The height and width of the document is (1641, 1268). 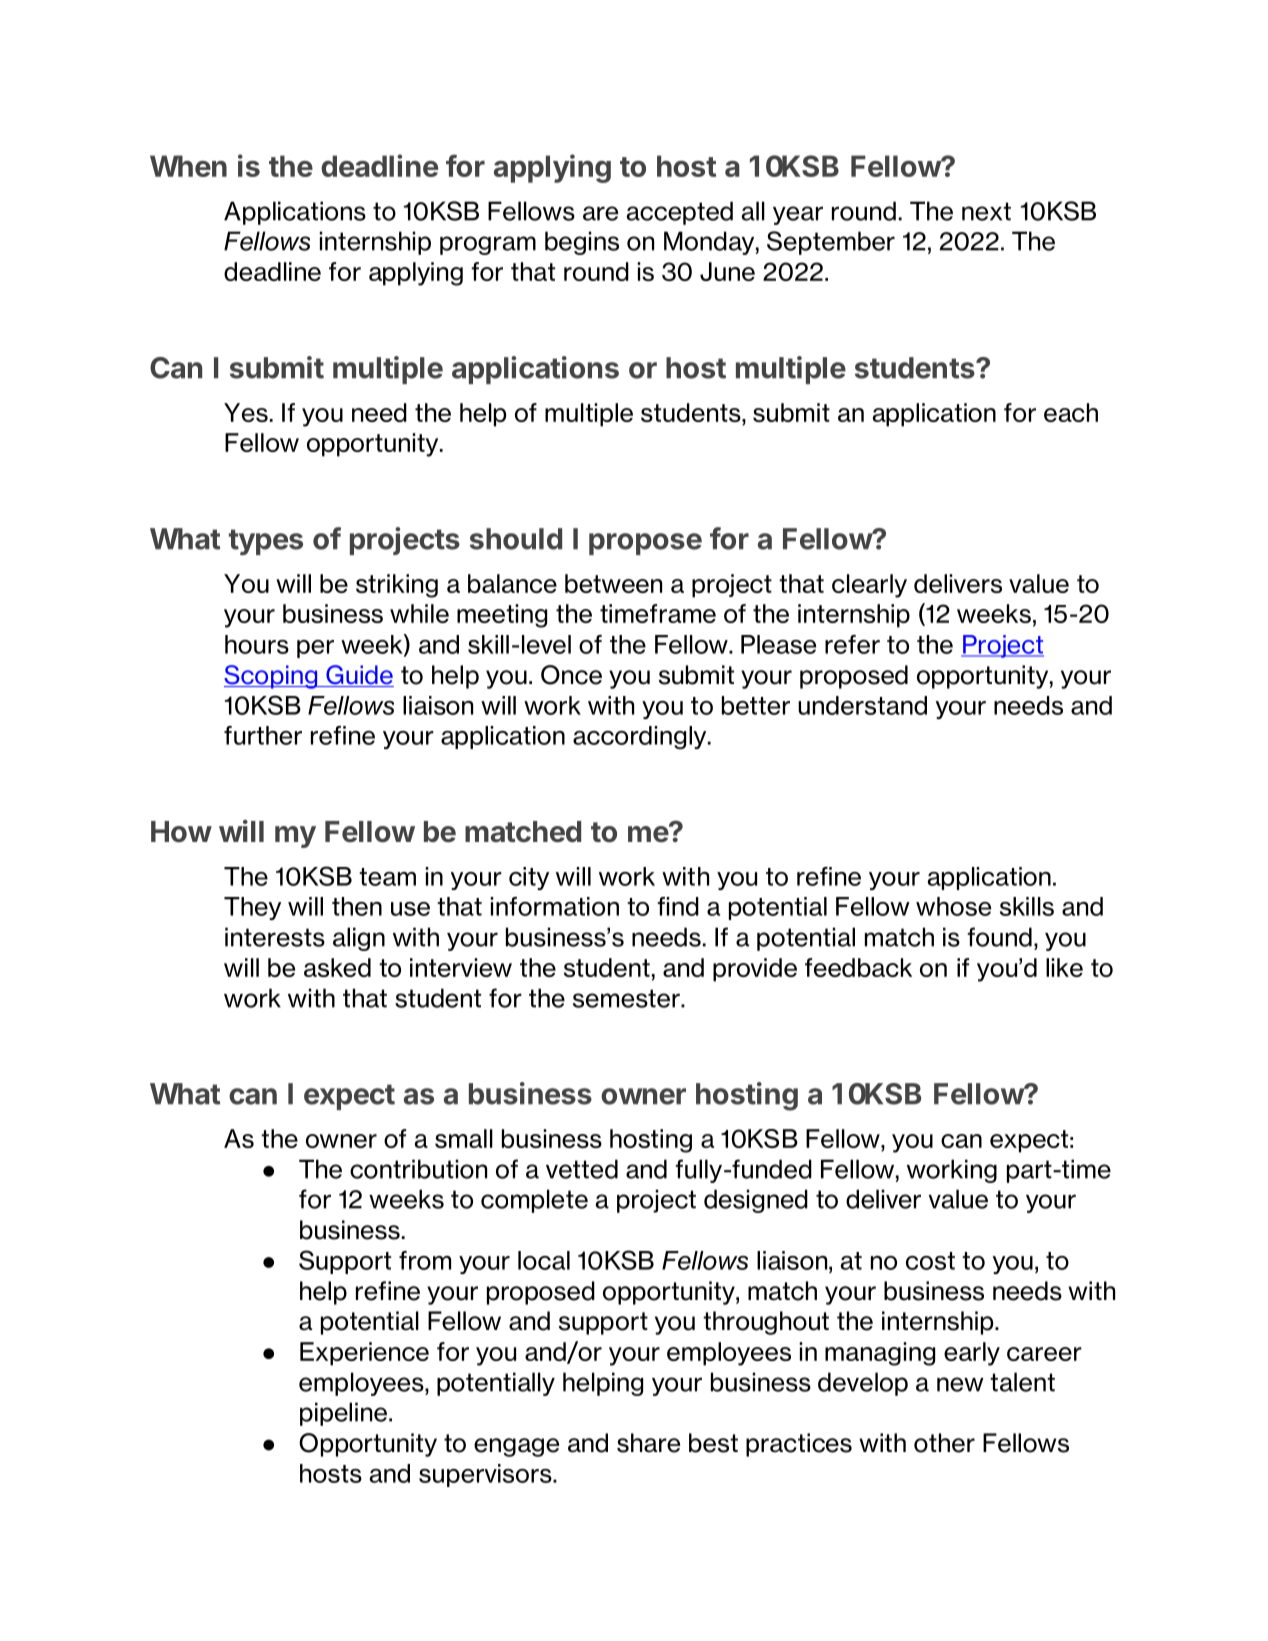 I want to click on other, so click(x=944, y=1443).
